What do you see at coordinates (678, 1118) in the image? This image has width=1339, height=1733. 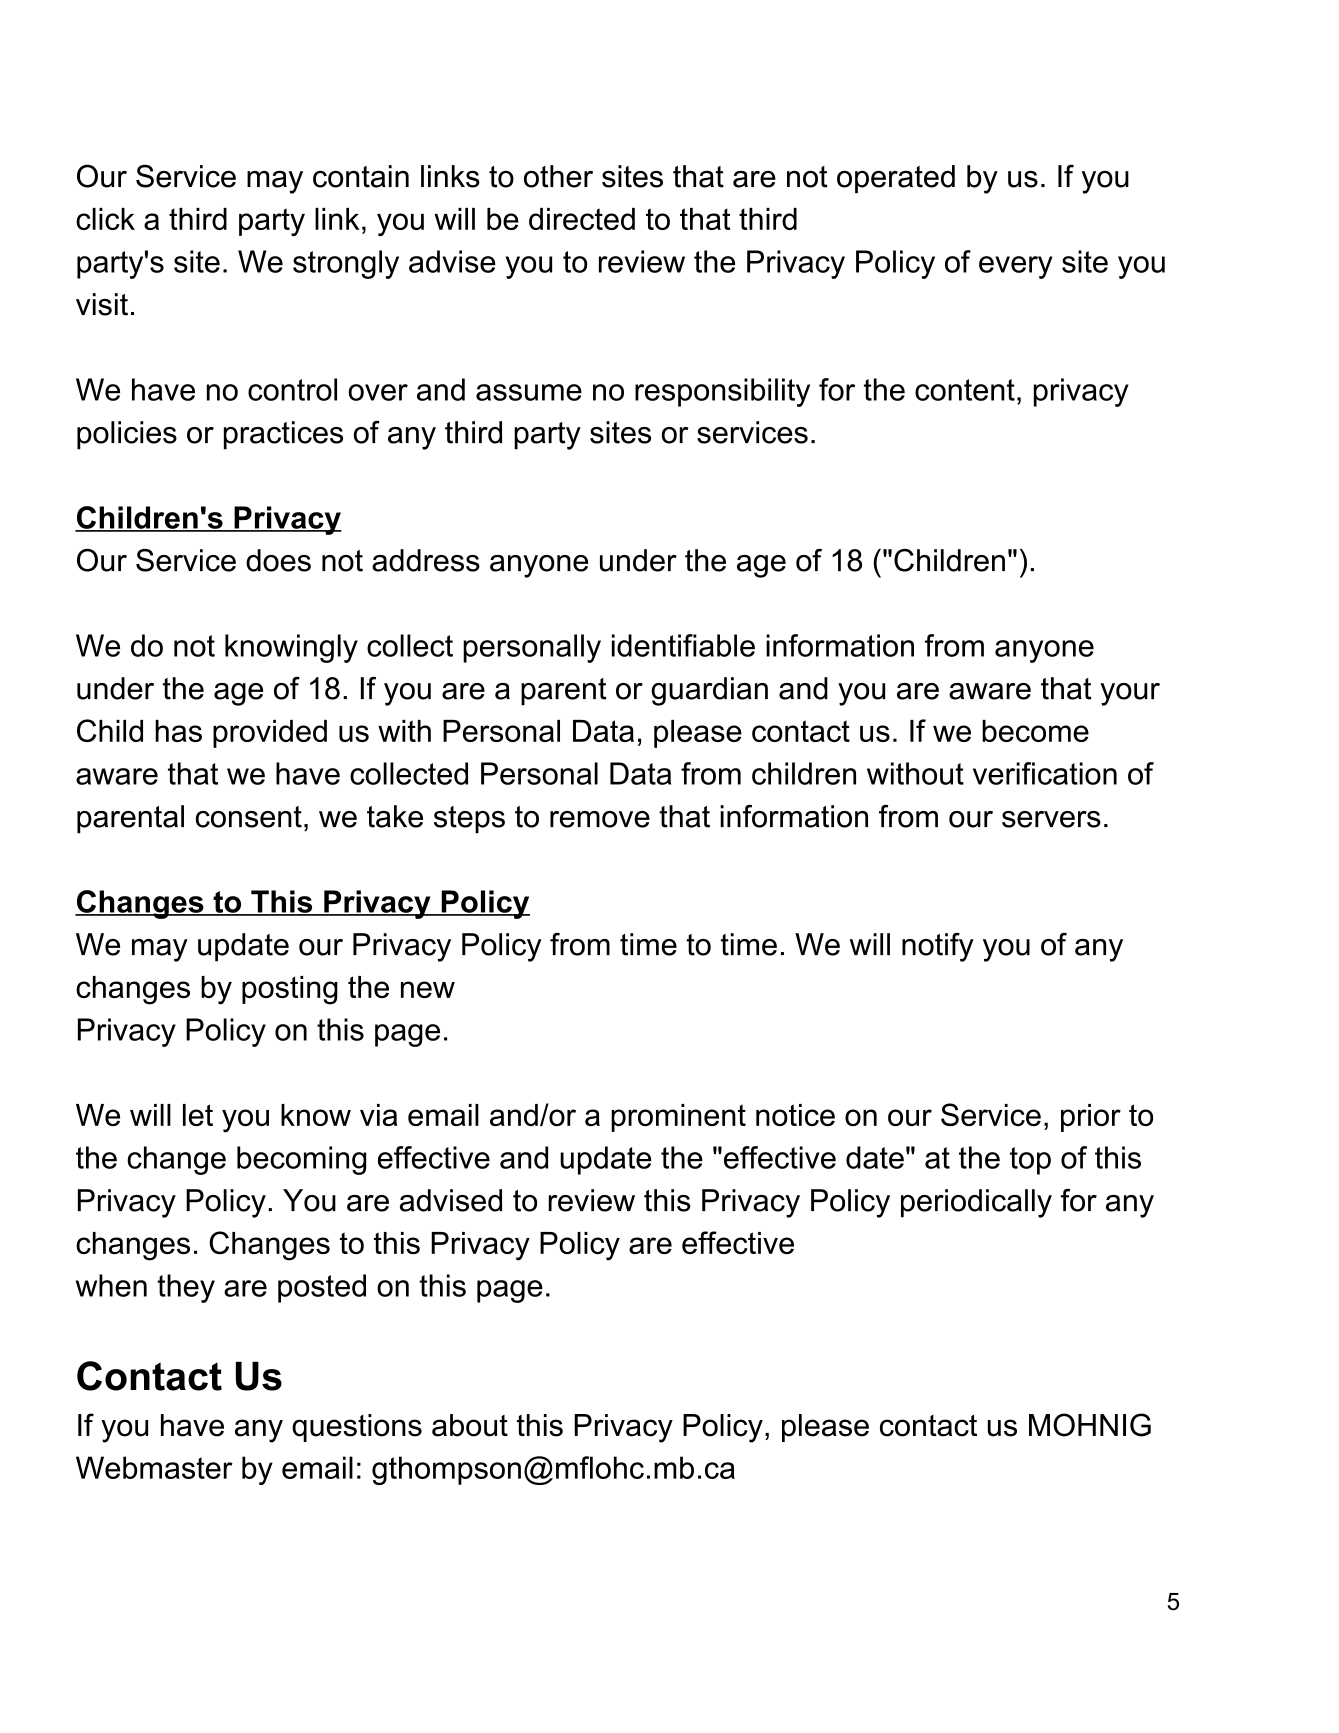 I see `prominent` at bounding box center [678, 1118].
